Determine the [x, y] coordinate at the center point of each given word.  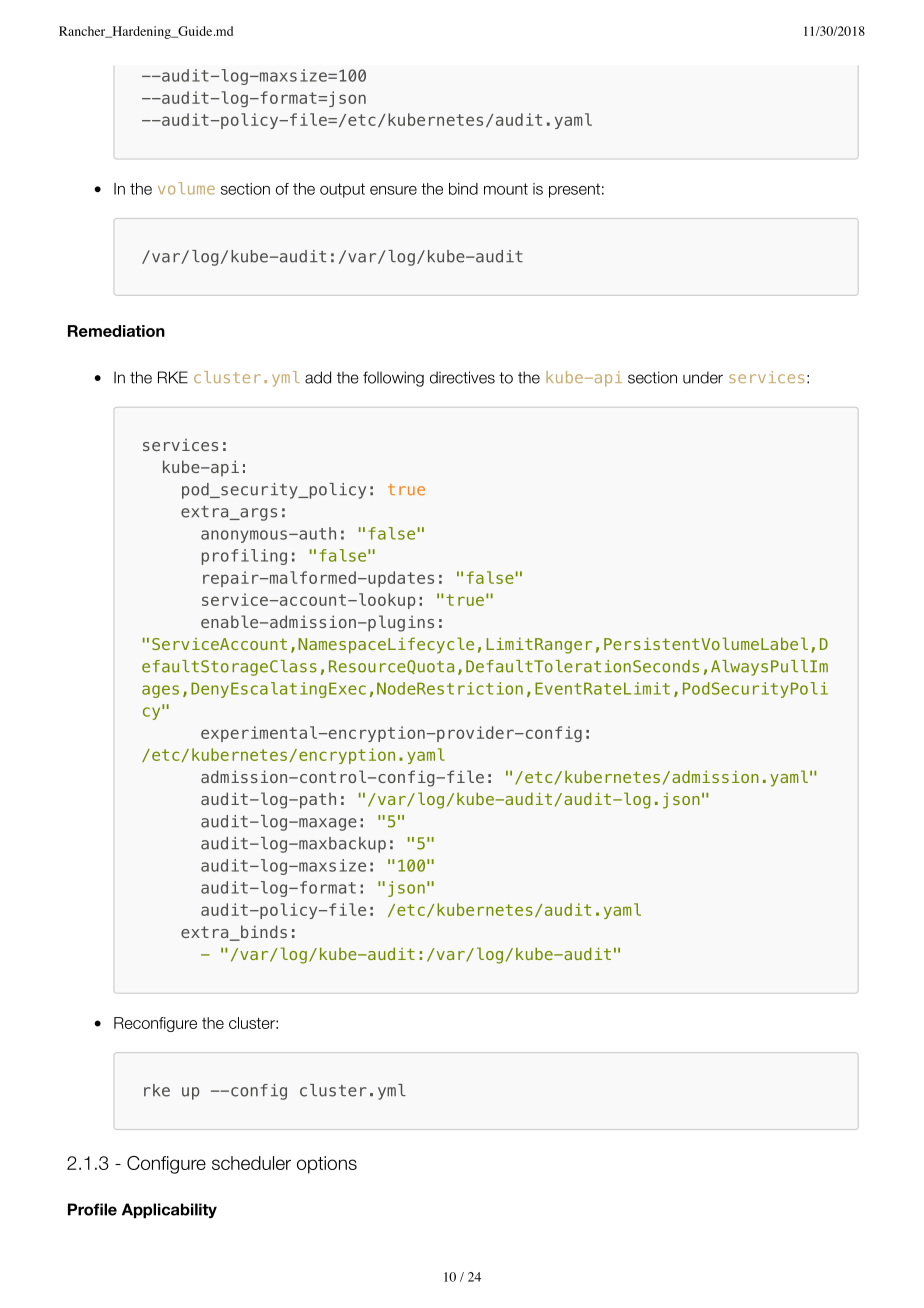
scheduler [251, 1163]
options [327, 1165]
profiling [244, 557]
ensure [393, 190]
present [574, 190]
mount [506, 189]
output [342, 190]
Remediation [116, 331]
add [318, 377]
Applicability [169, 1211]
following [393, 379]
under [703, 377]
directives [462, 377]
